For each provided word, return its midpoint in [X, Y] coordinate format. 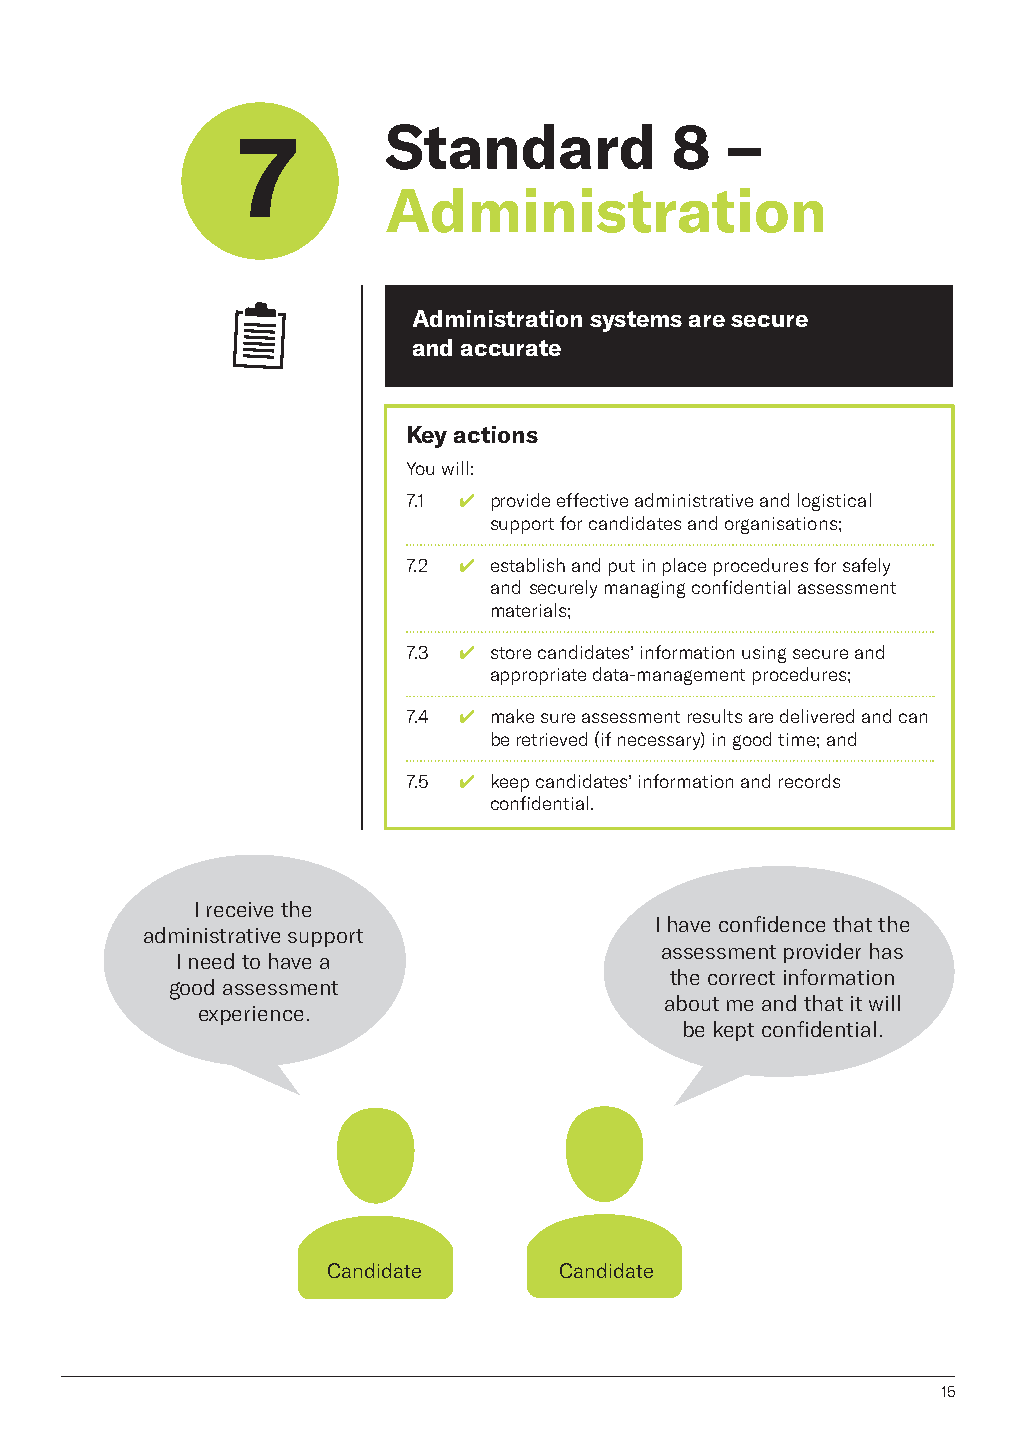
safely [866, 567]
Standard [519, 147]
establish [528, 565]
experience [251, 1015]
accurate [511, 348]
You [420, 468]
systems [636, 321]
